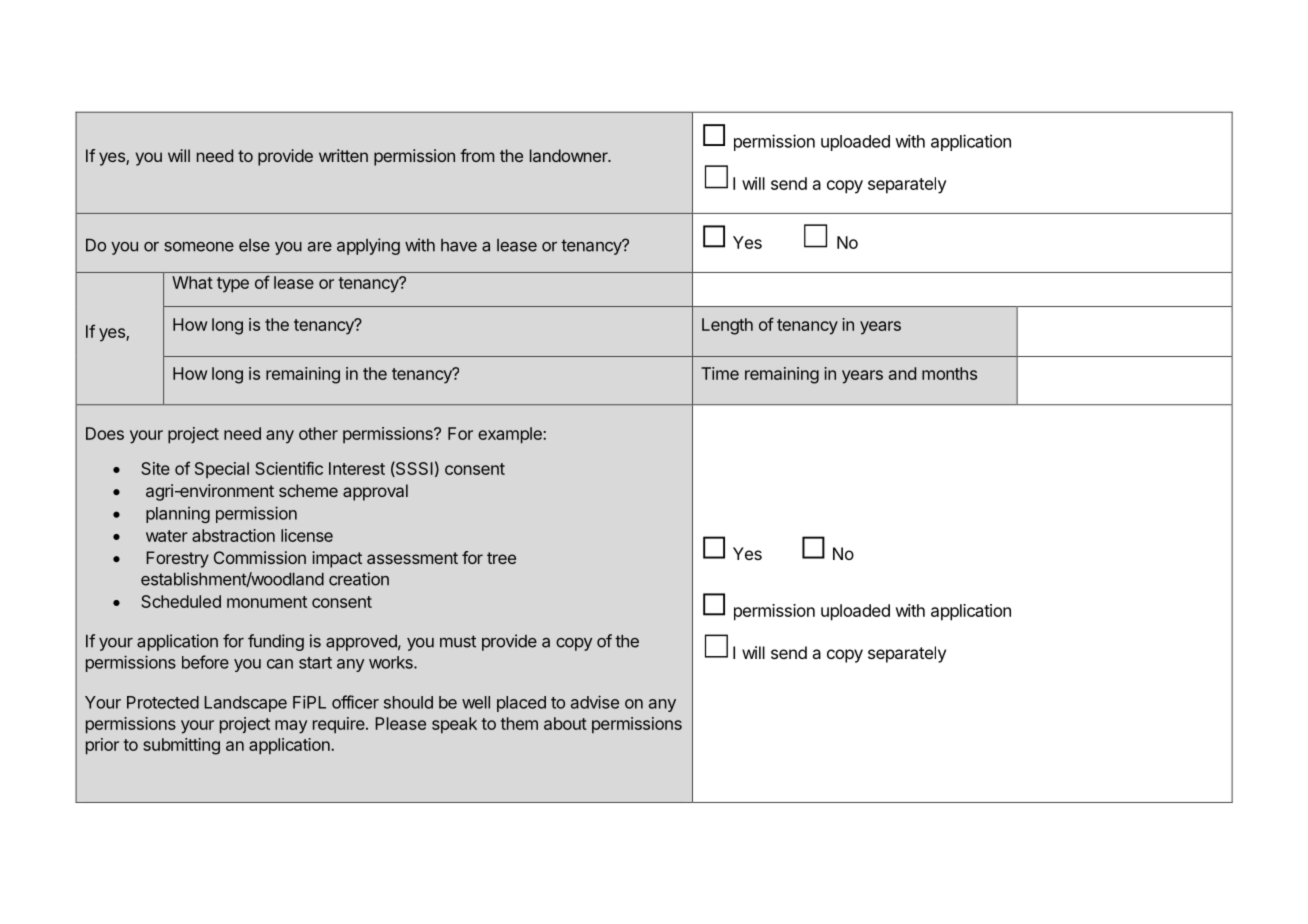 This screenshot has width=1308, height=924. I want to click on advise, so click(595, 702).
